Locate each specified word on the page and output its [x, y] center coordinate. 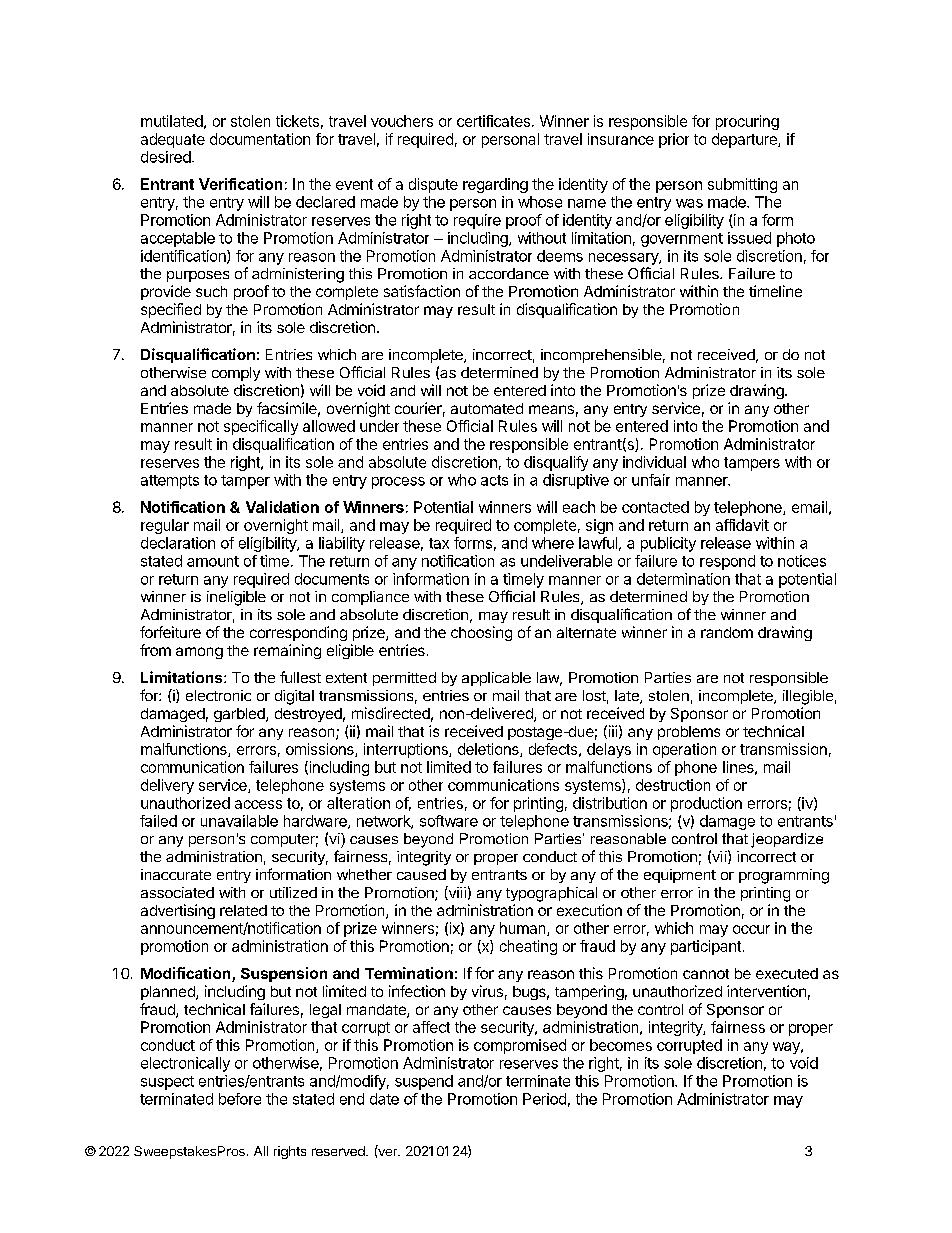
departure [745, 140]
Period [544, 1099]
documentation [260, 139]
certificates [493, 121]
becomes [621, 1045]
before [240, 1099]
